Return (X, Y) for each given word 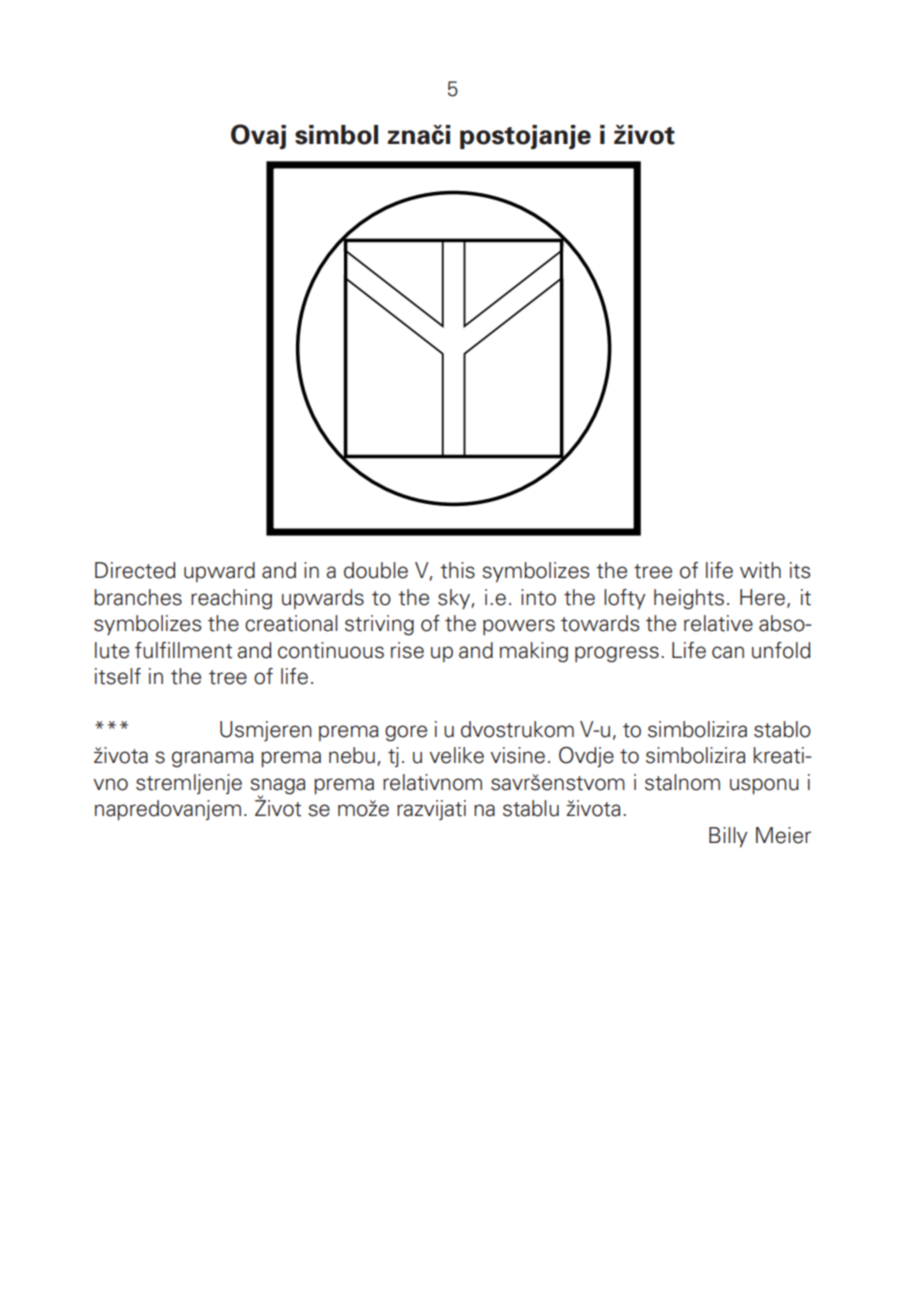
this (457, 570)
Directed (135, 570)
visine (517, 755)
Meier (783, 835)
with (760, 570)
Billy (728, 837)
